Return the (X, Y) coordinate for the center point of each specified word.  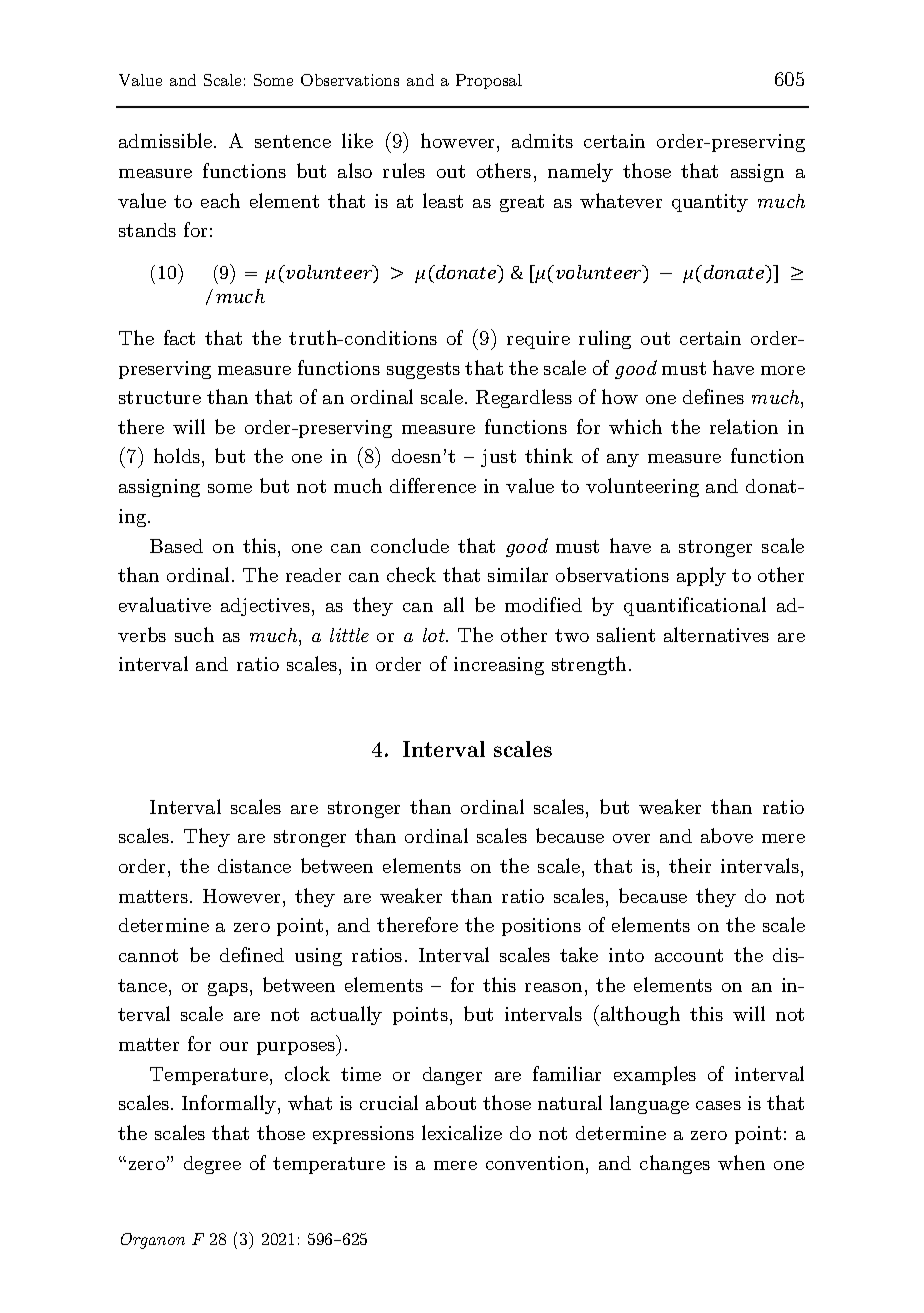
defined (252, 954)
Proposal (489, 81)
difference (433, 485)
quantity (710, 203)
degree (212, 1165)
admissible (167, 140)
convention (536, 1163)
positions (541, 927)
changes (675, 1164)
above (727, 835)
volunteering (642, 487)
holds (178, 457)
